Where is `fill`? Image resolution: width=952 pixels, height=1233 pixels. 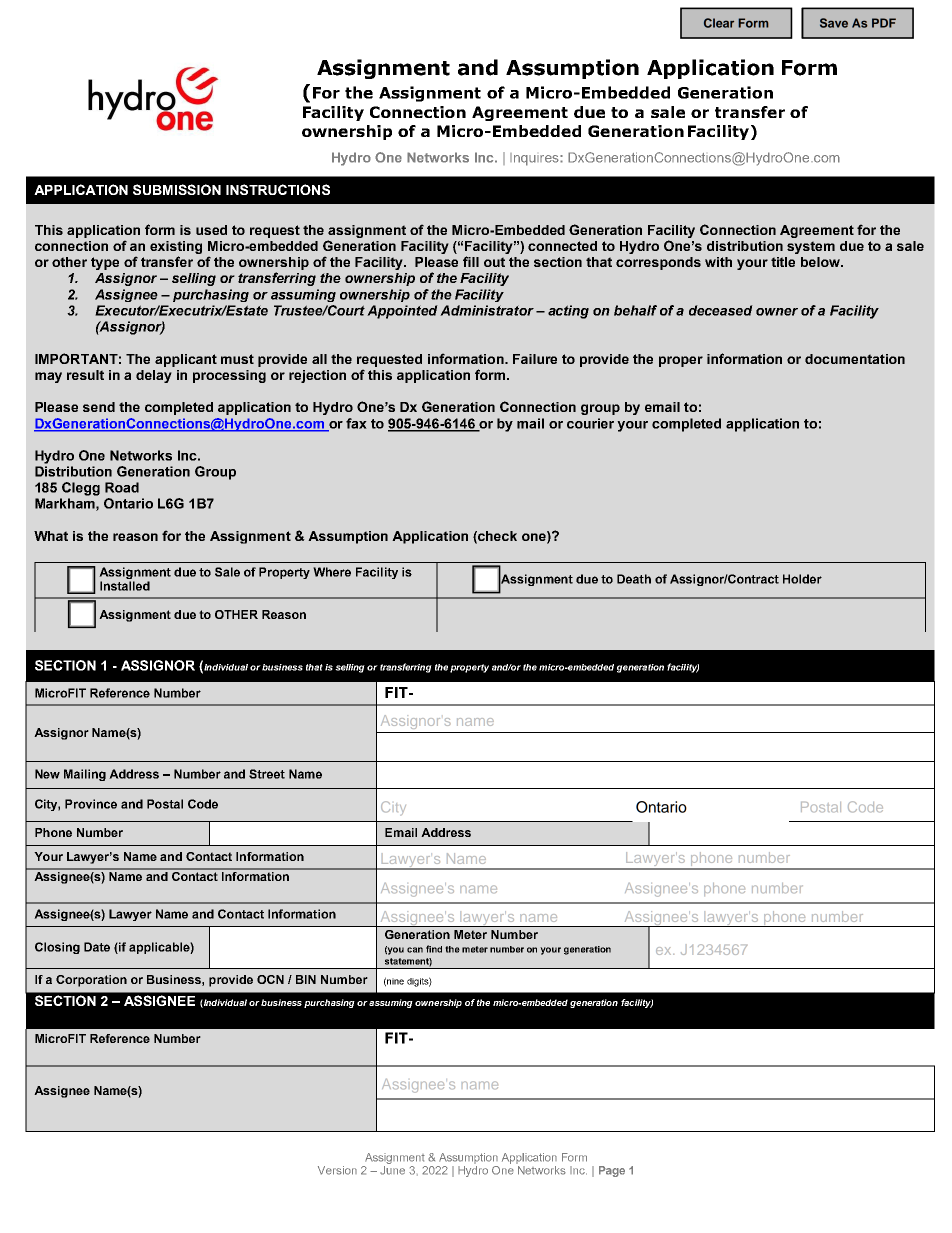 fill is located at coordinates (471, 261).
